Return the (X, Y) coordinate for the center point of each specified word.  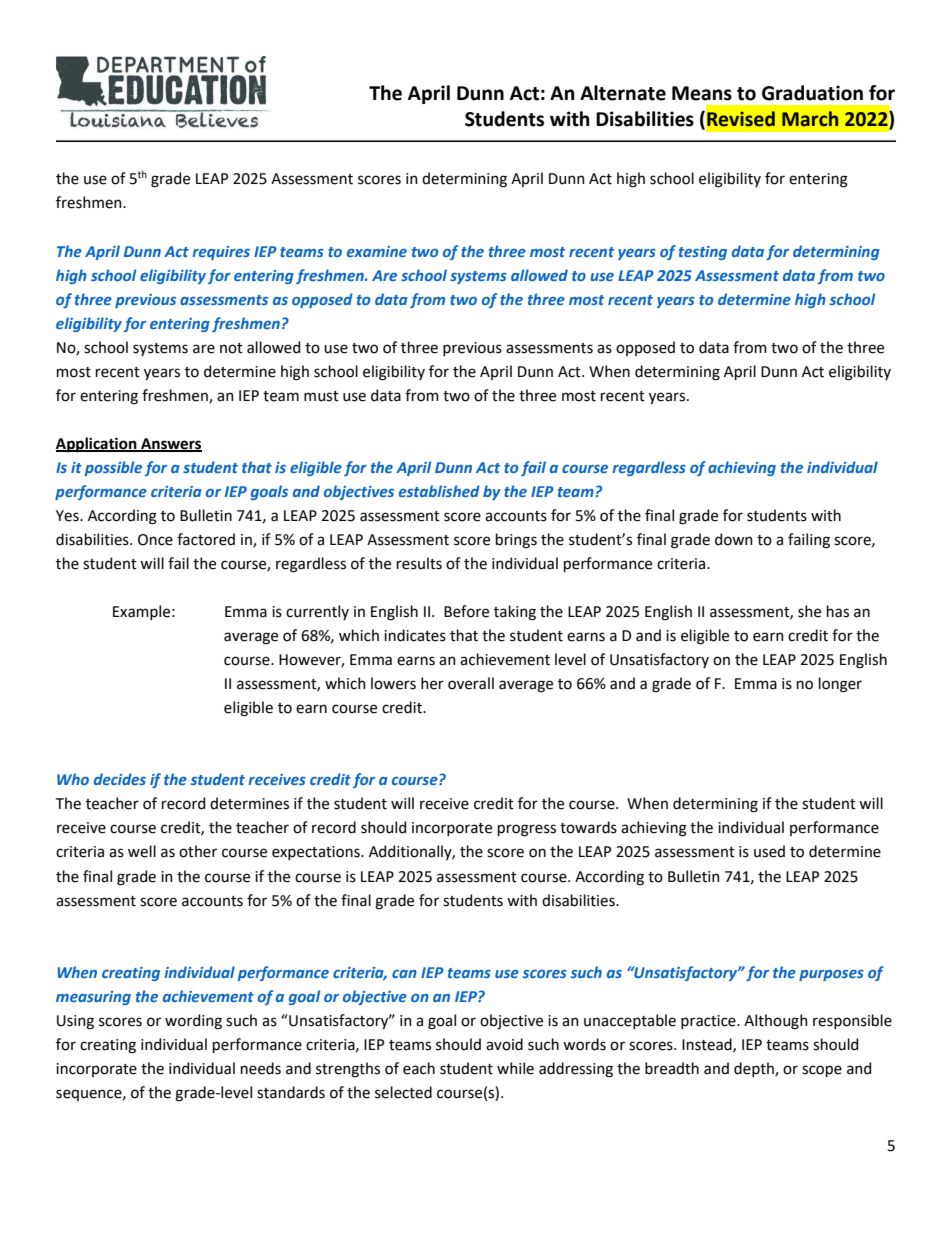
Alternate (623, 93)
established (439, 491)
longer (840, 685)
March (810, 119)
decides (120, 779)
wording (193, 1022)
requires (221, 253)
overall (471, 683)
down (734, 539)
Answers (170, 444)
